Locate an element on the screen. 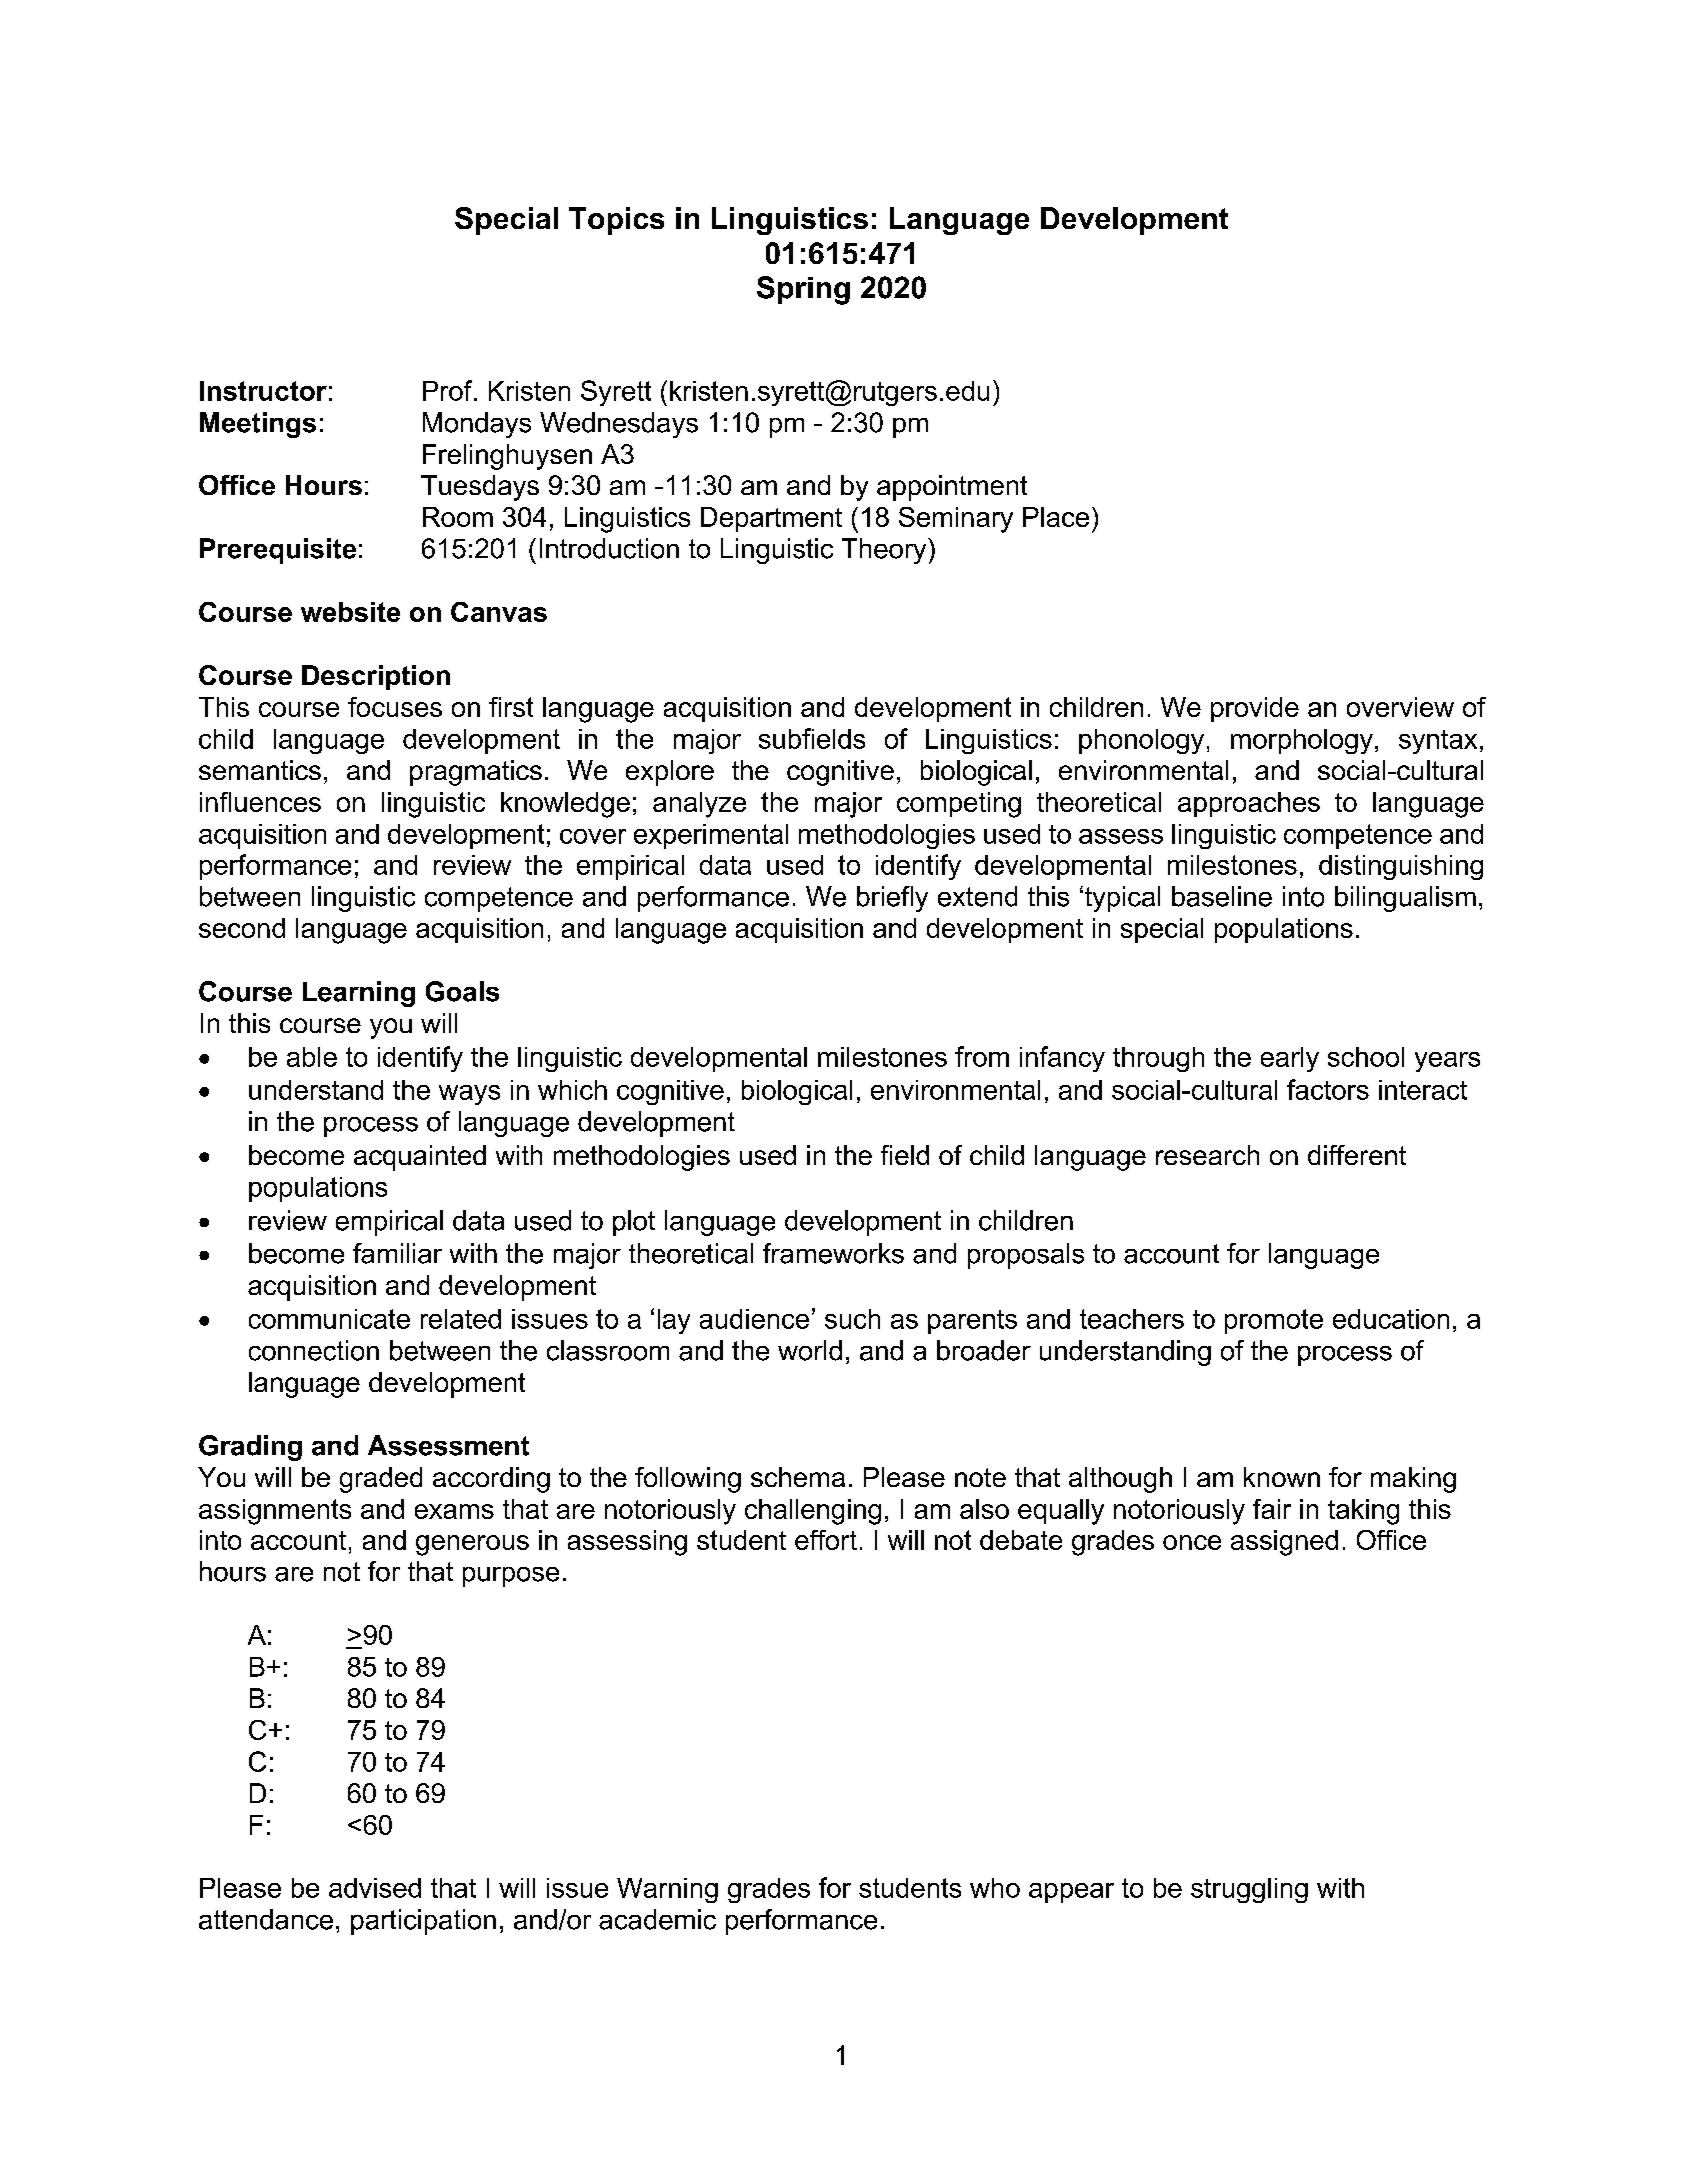  Place is located at coordinates (1056, 517).
